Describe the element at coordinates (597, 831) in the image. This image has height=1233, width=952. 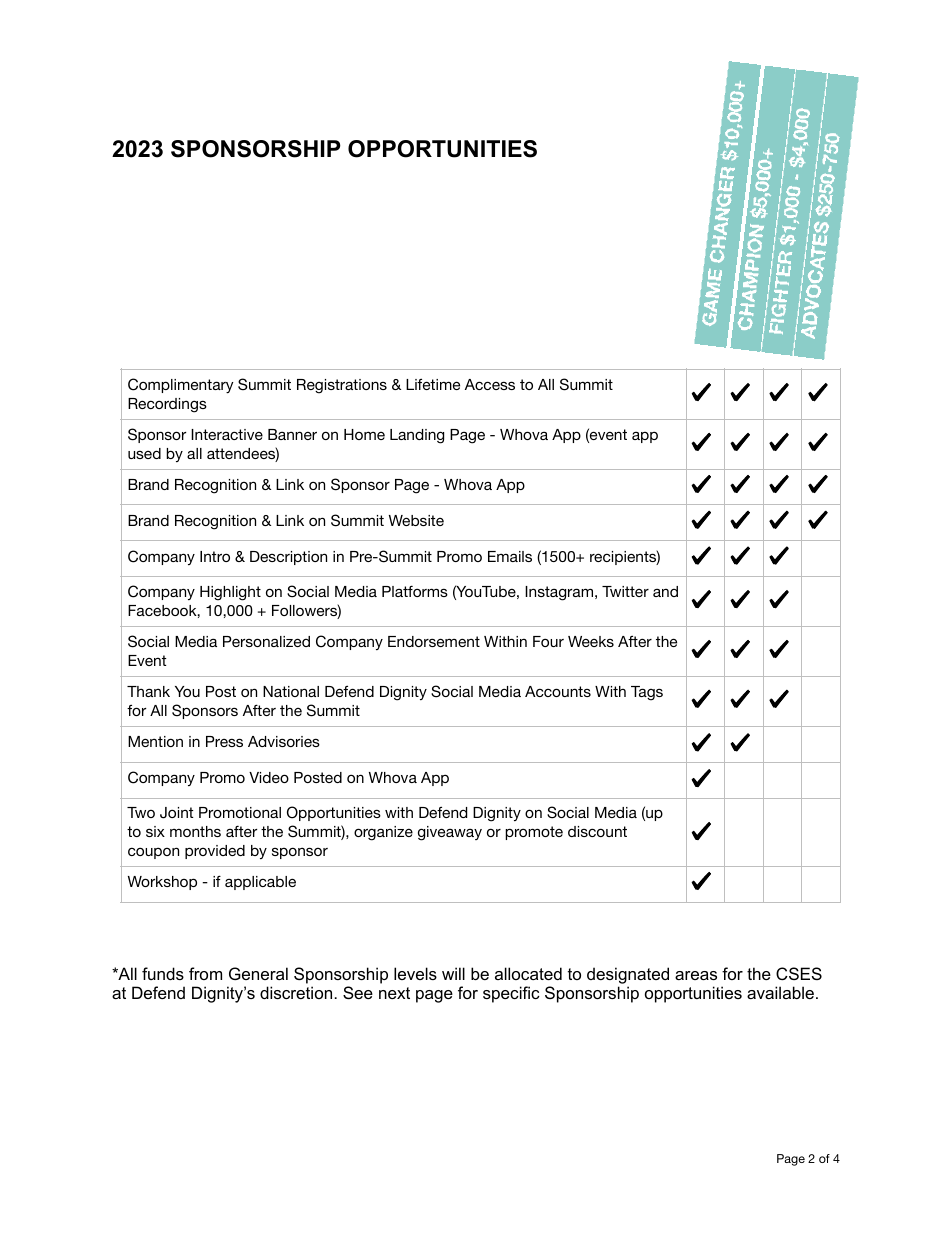
I see `discount` at that location.
